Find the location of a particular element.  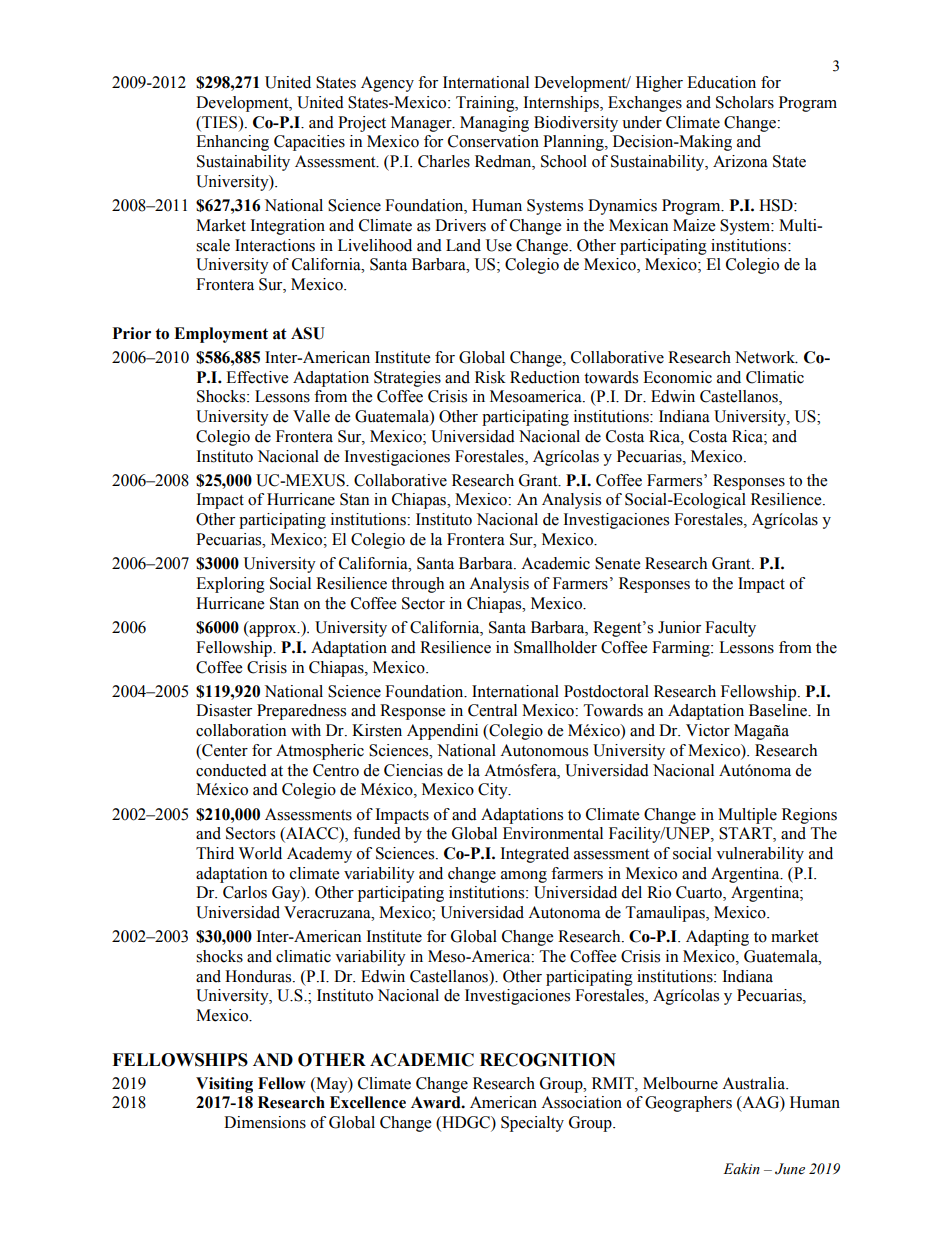

Economic is located at coordinates (677, 377).
